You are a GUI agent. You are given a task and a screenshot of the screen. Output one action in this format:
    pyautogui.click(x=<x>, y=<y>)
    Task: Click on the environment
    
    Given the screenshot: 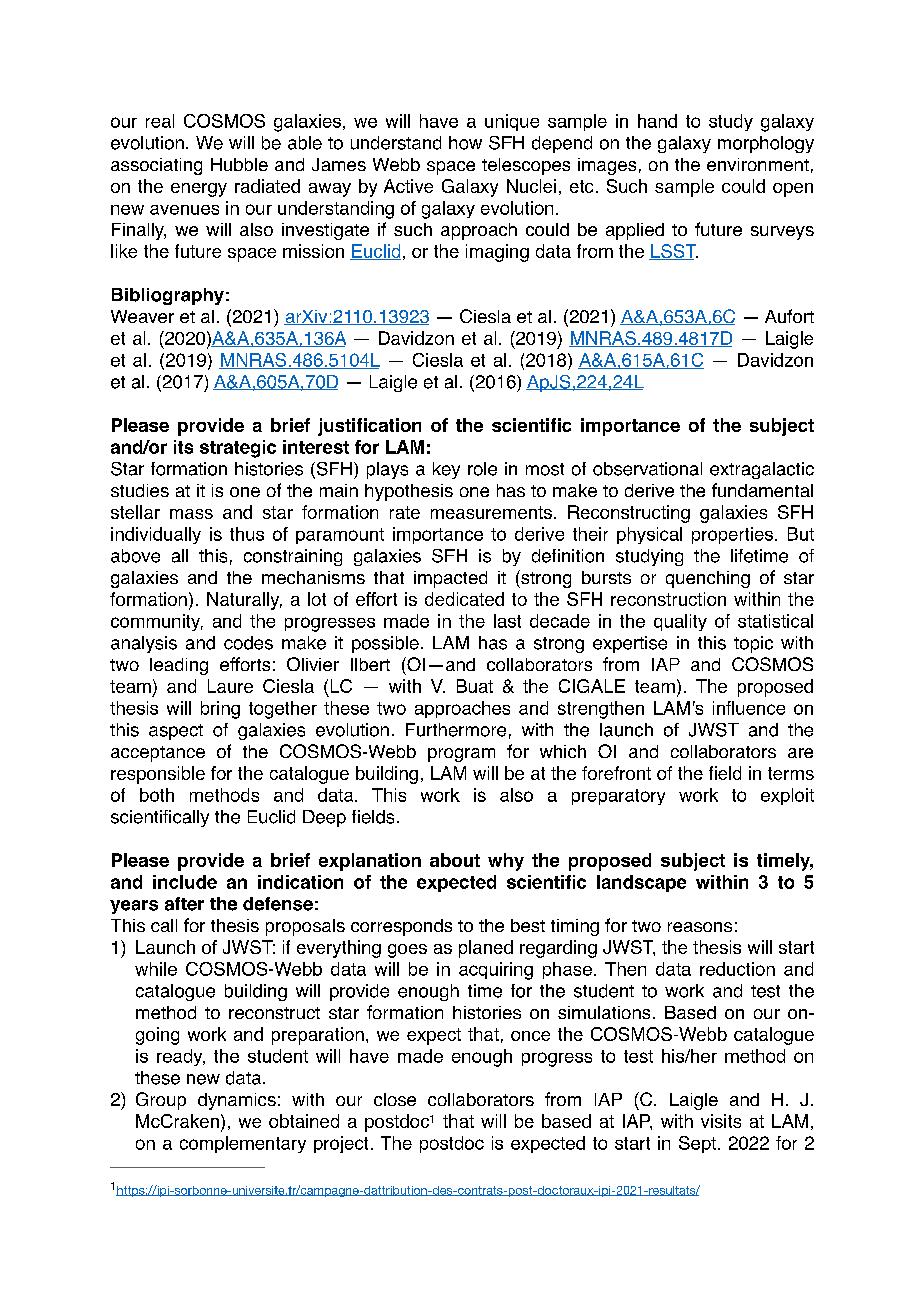 What is the action you would take?
    pyautogui.click(x=758, y=164)
